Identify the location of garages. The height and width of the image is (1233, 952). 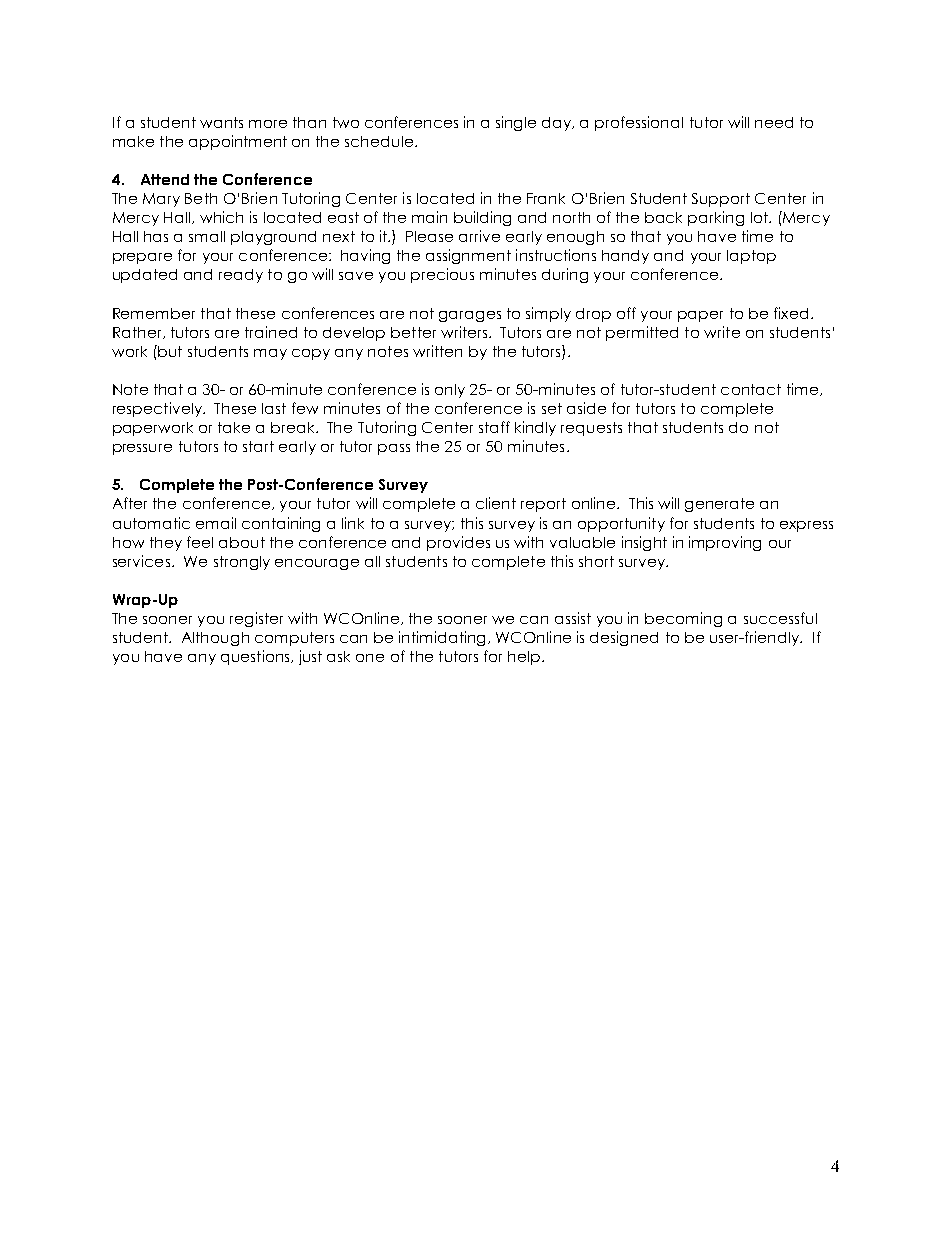
(470, 316).
